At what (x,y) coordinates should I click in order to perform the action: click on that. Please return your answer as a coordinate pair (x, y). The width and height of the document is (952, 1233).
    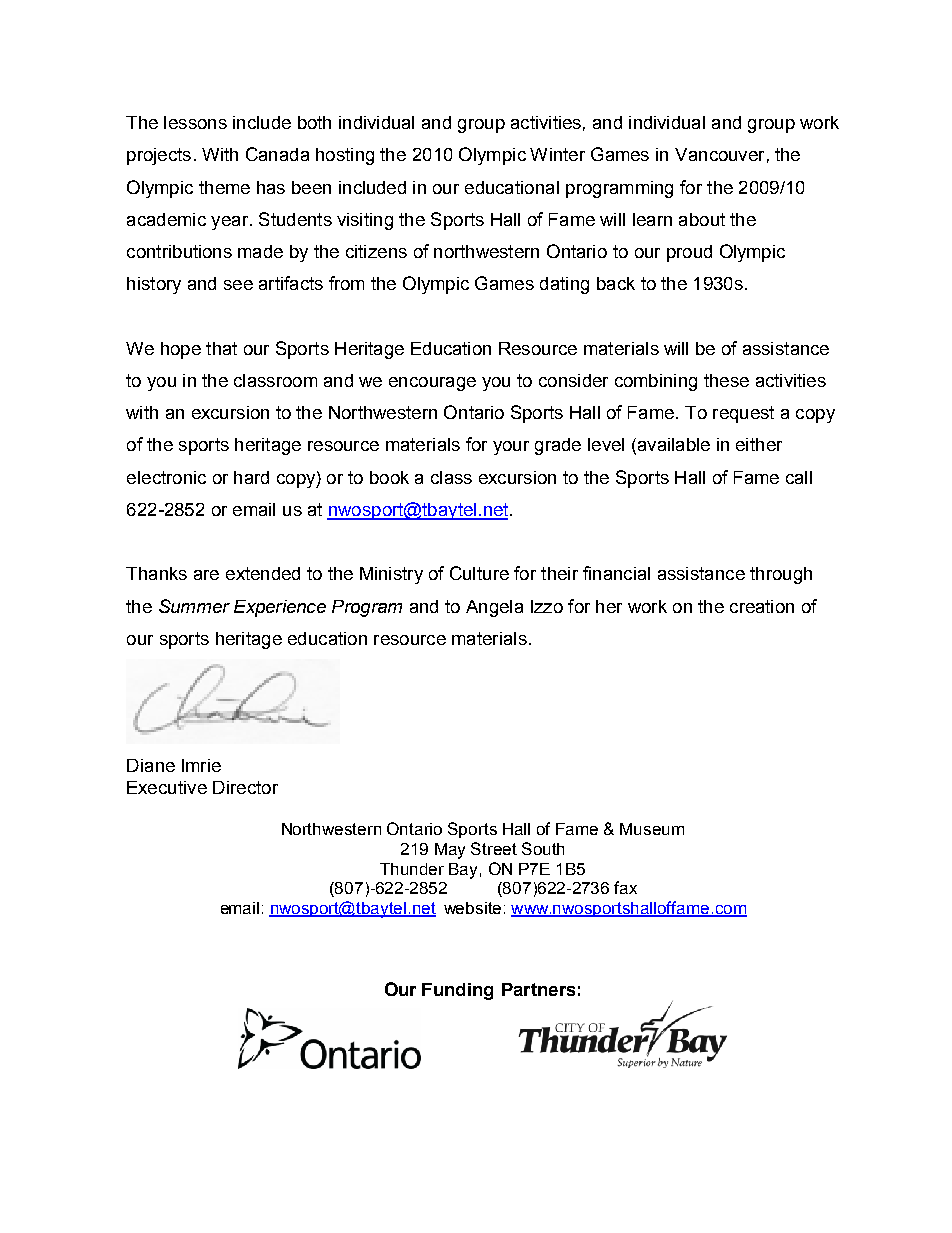
    Looking at the image, I should click on (221, 348).
